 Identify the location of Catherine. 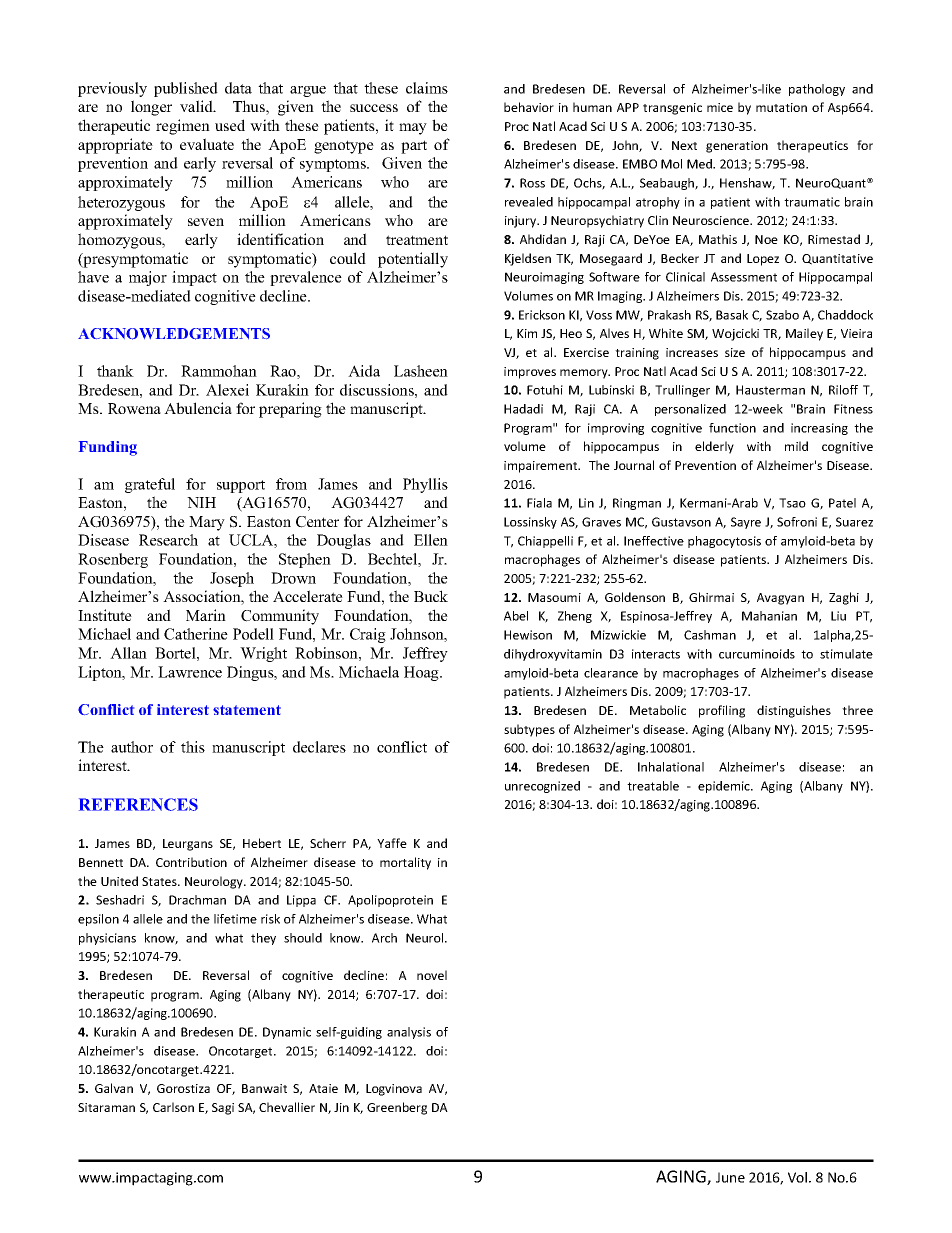
(196, 634).
